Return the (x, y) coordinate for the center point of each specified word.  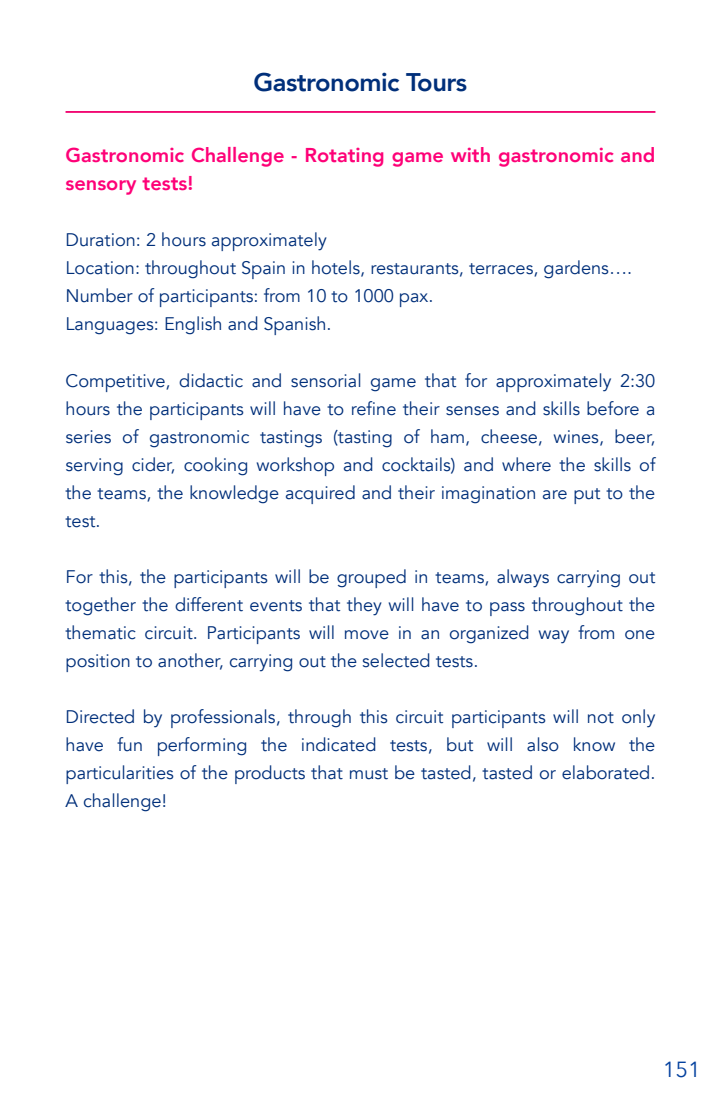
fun (129, 744)
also (543, 744)
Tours (436, 82)
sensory (101, 187)
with (470, 154)
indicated (339, 744)
